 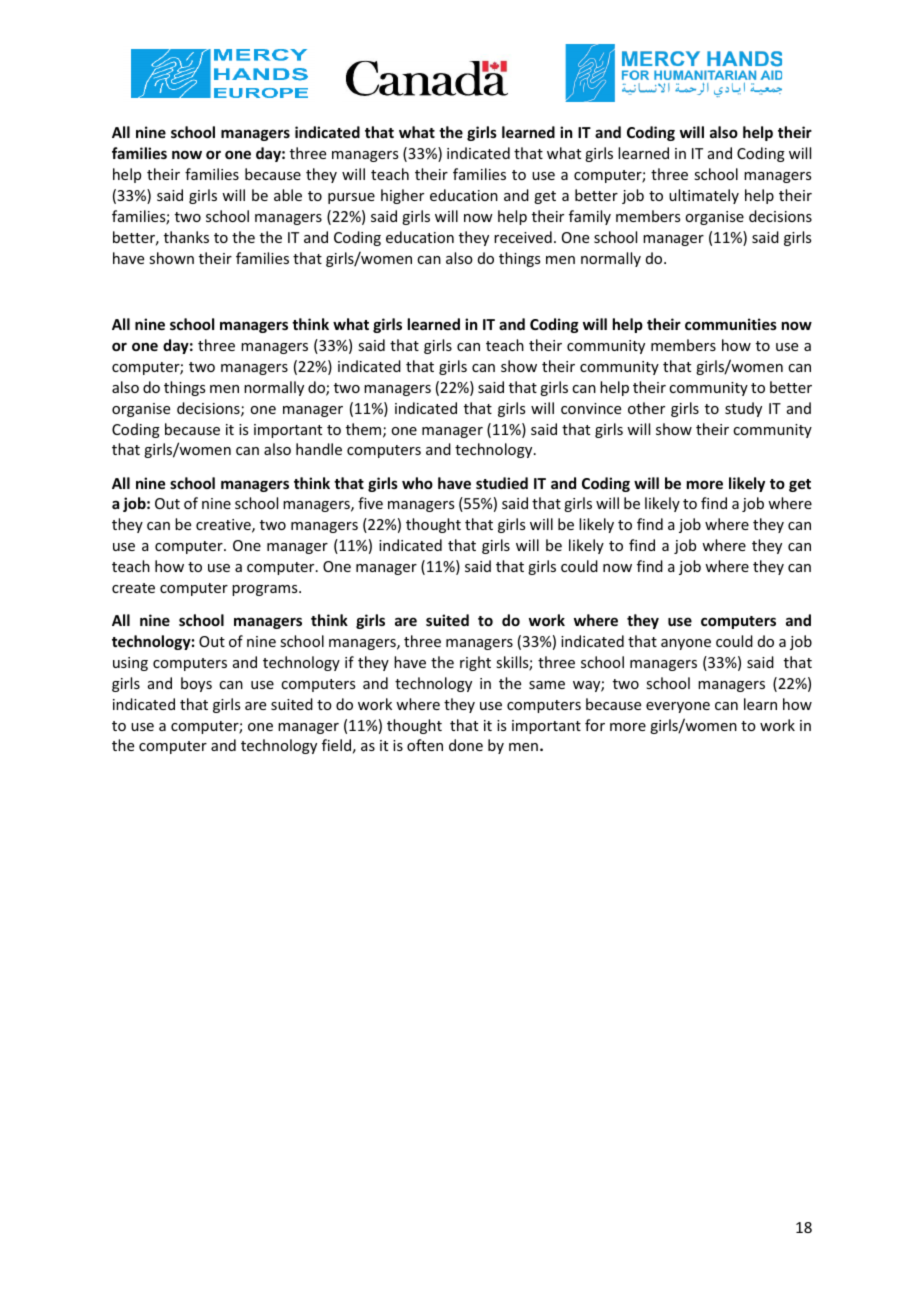 What do you see at coordinates (425, 745) in the image?
I see `often` at bounding box center [425, 745].
